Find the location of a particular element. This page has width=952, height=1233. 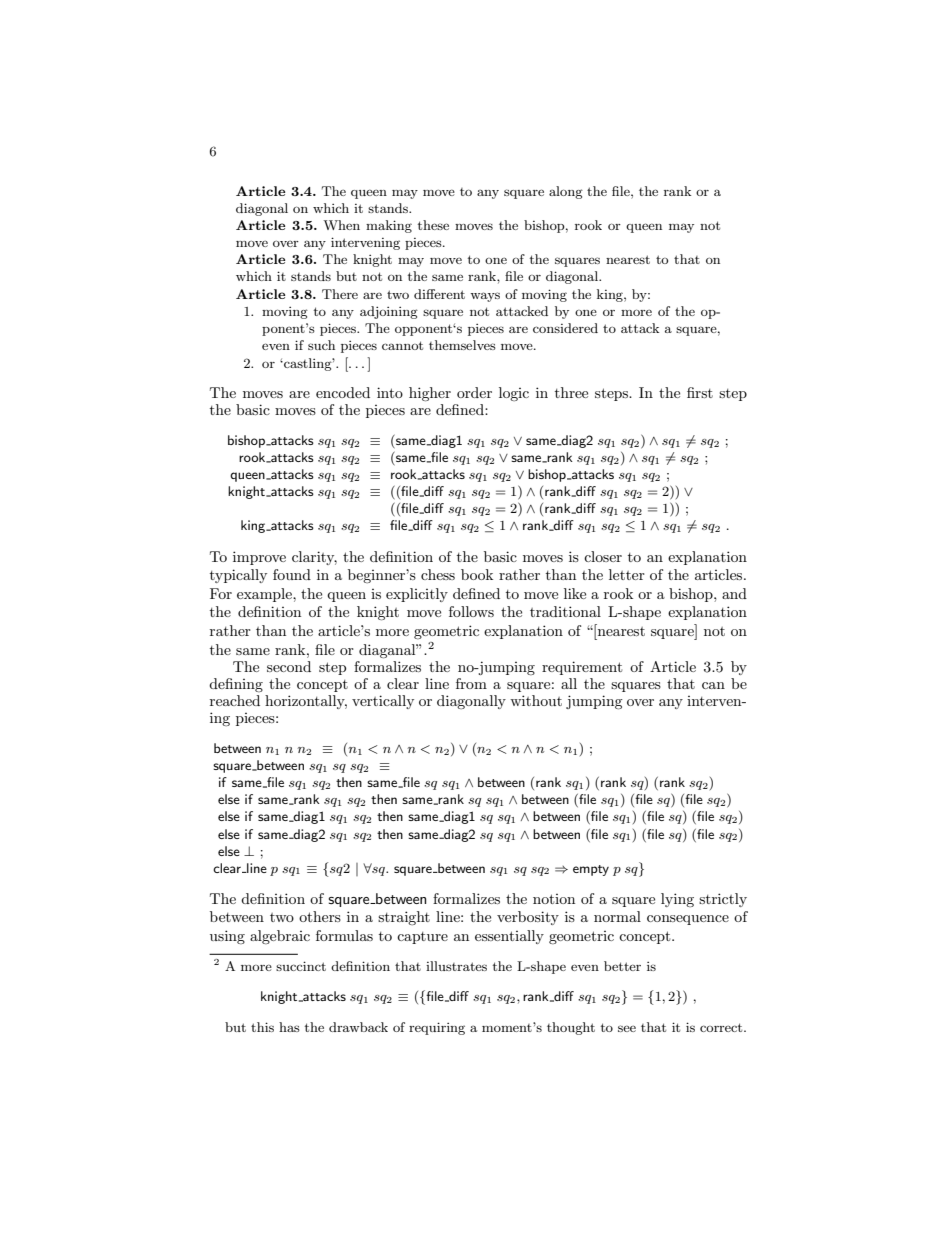

has is located at coordinates (289, 1027).
